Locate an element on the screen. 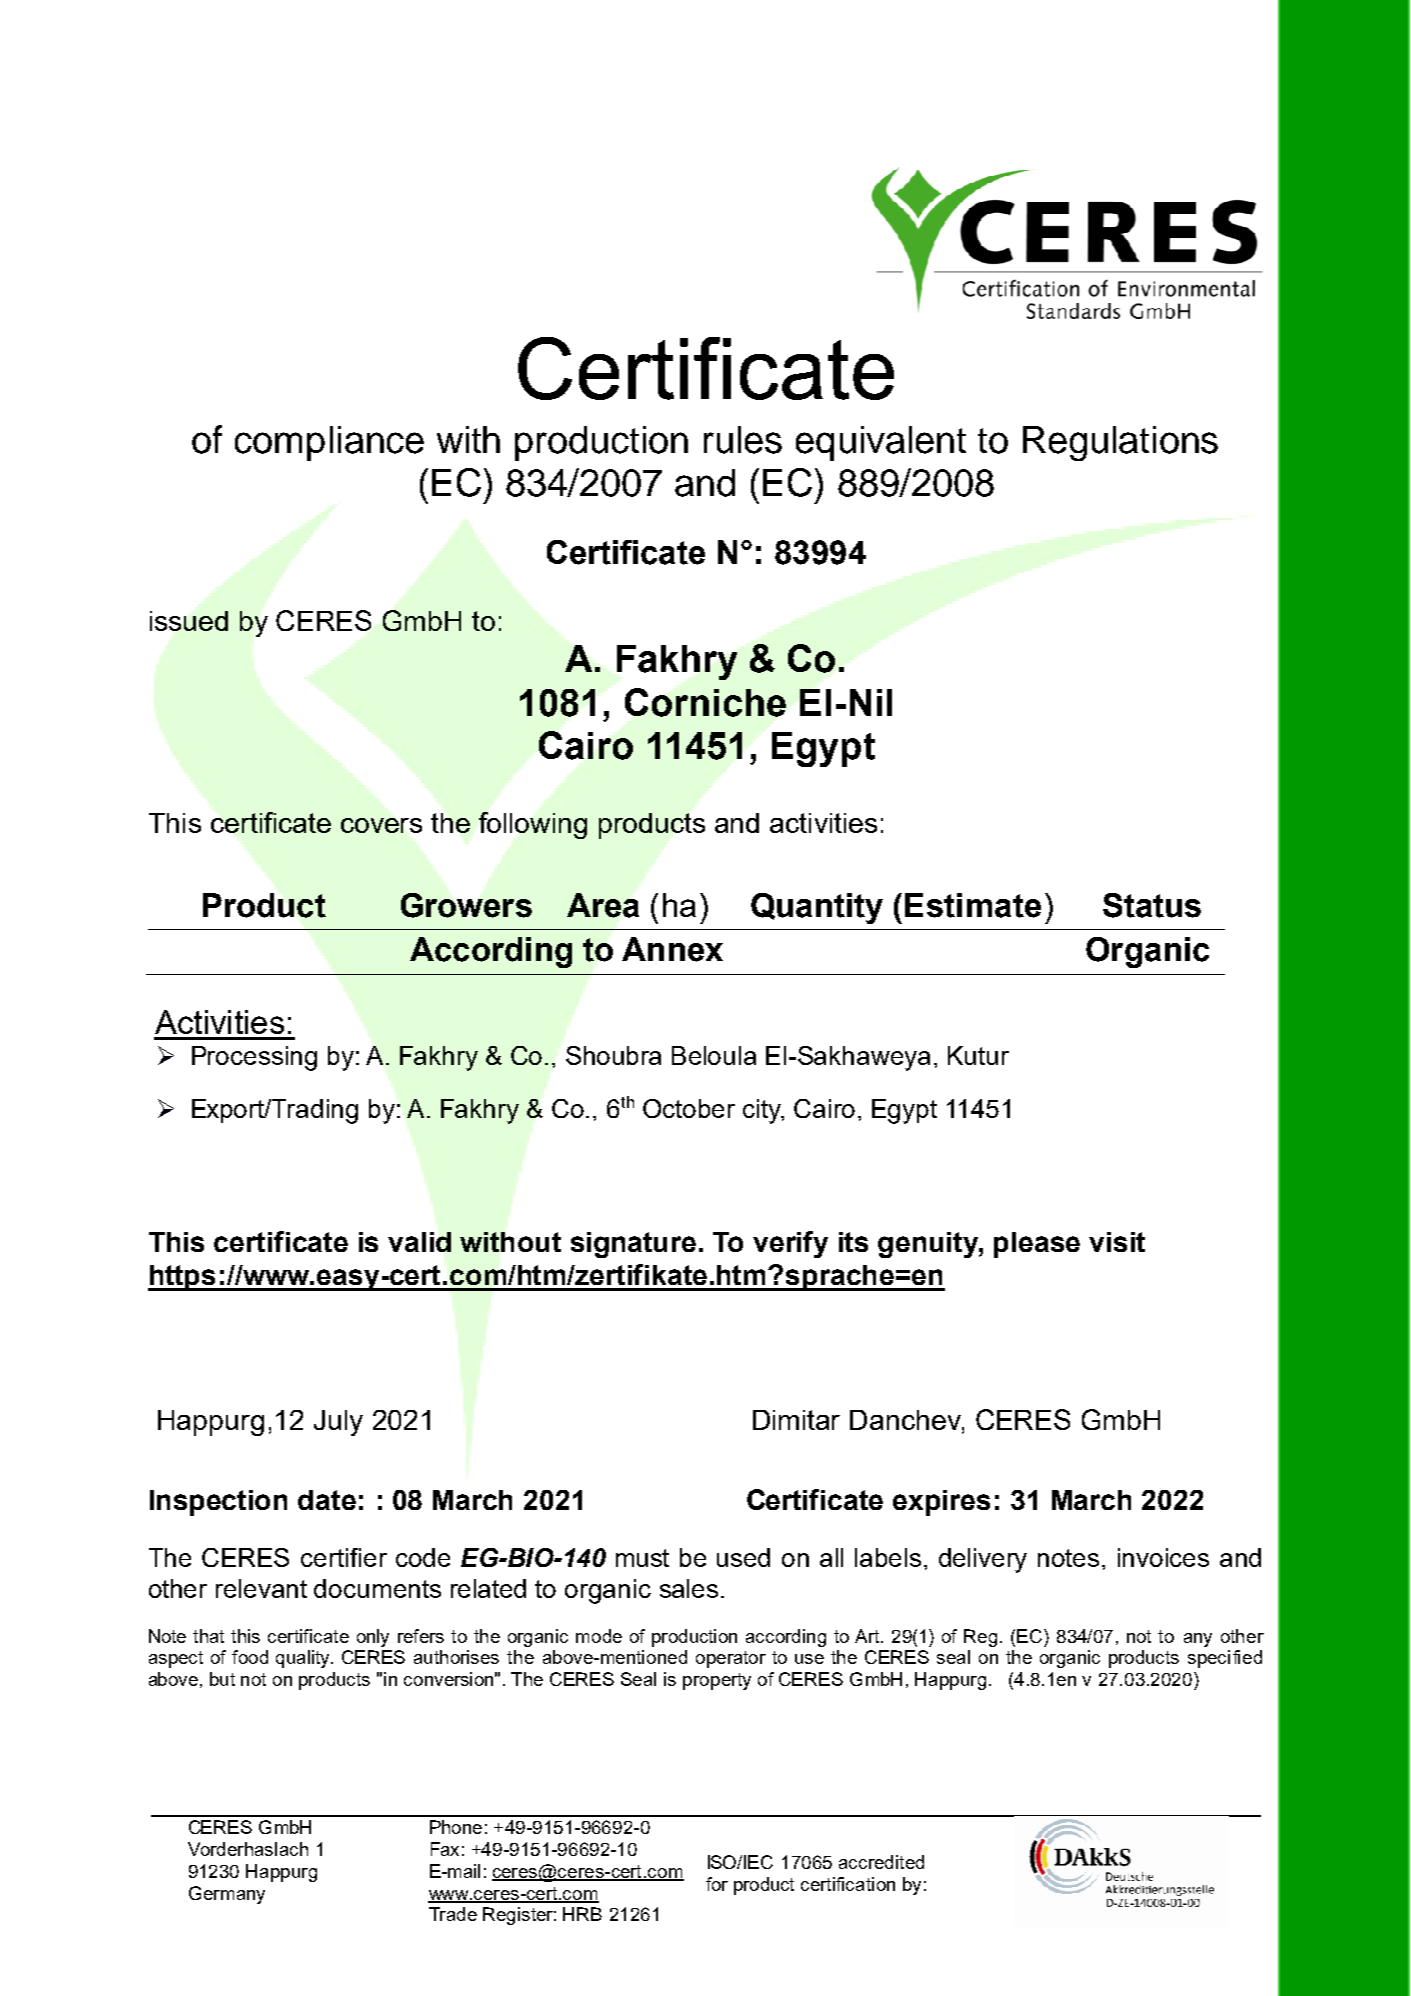 The height and width of the screenshot is (1996, 1411). July is located at coordinates (338, 1423).
